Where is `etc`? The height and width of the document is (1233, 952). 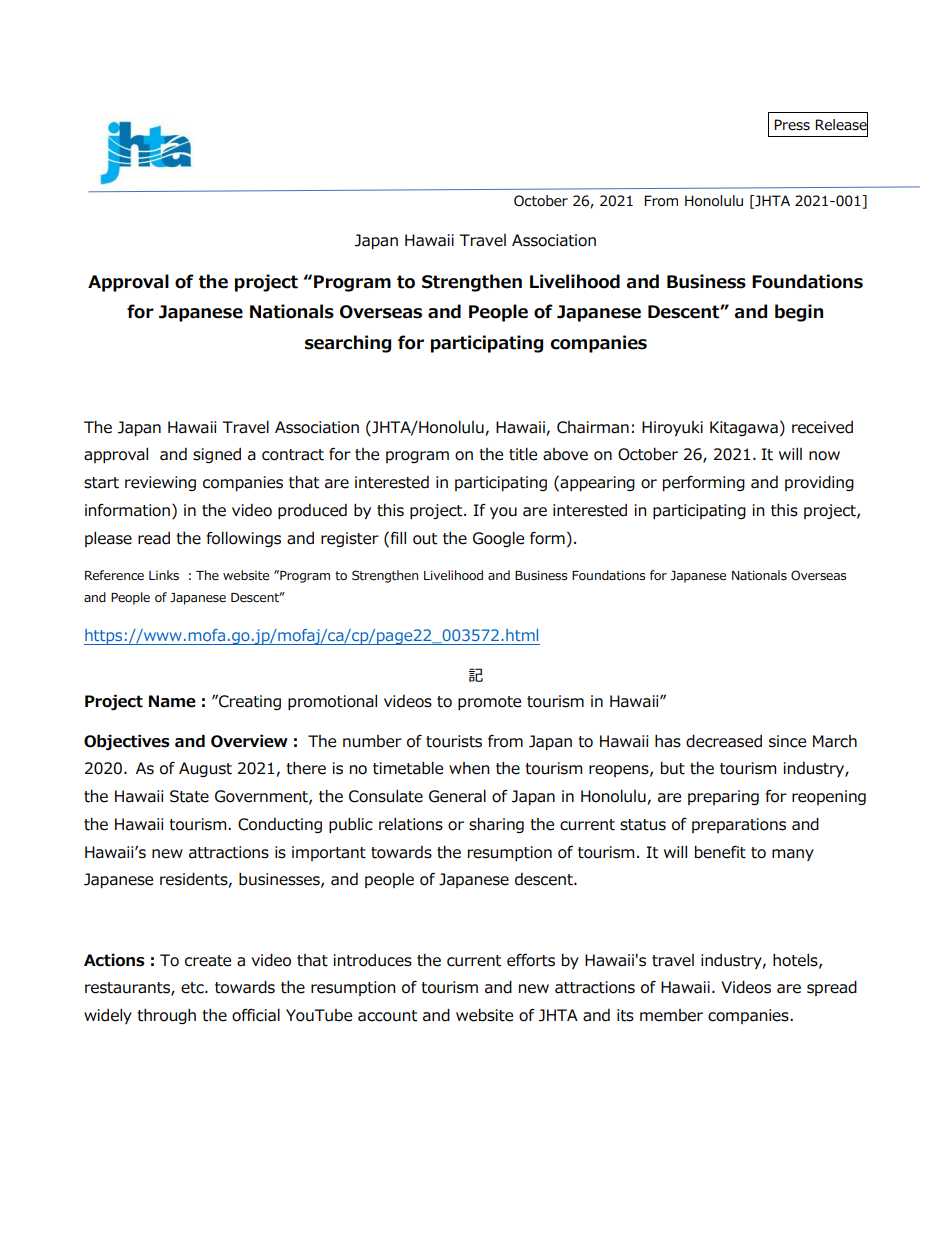 etc is located at coordinates (193, 988).
